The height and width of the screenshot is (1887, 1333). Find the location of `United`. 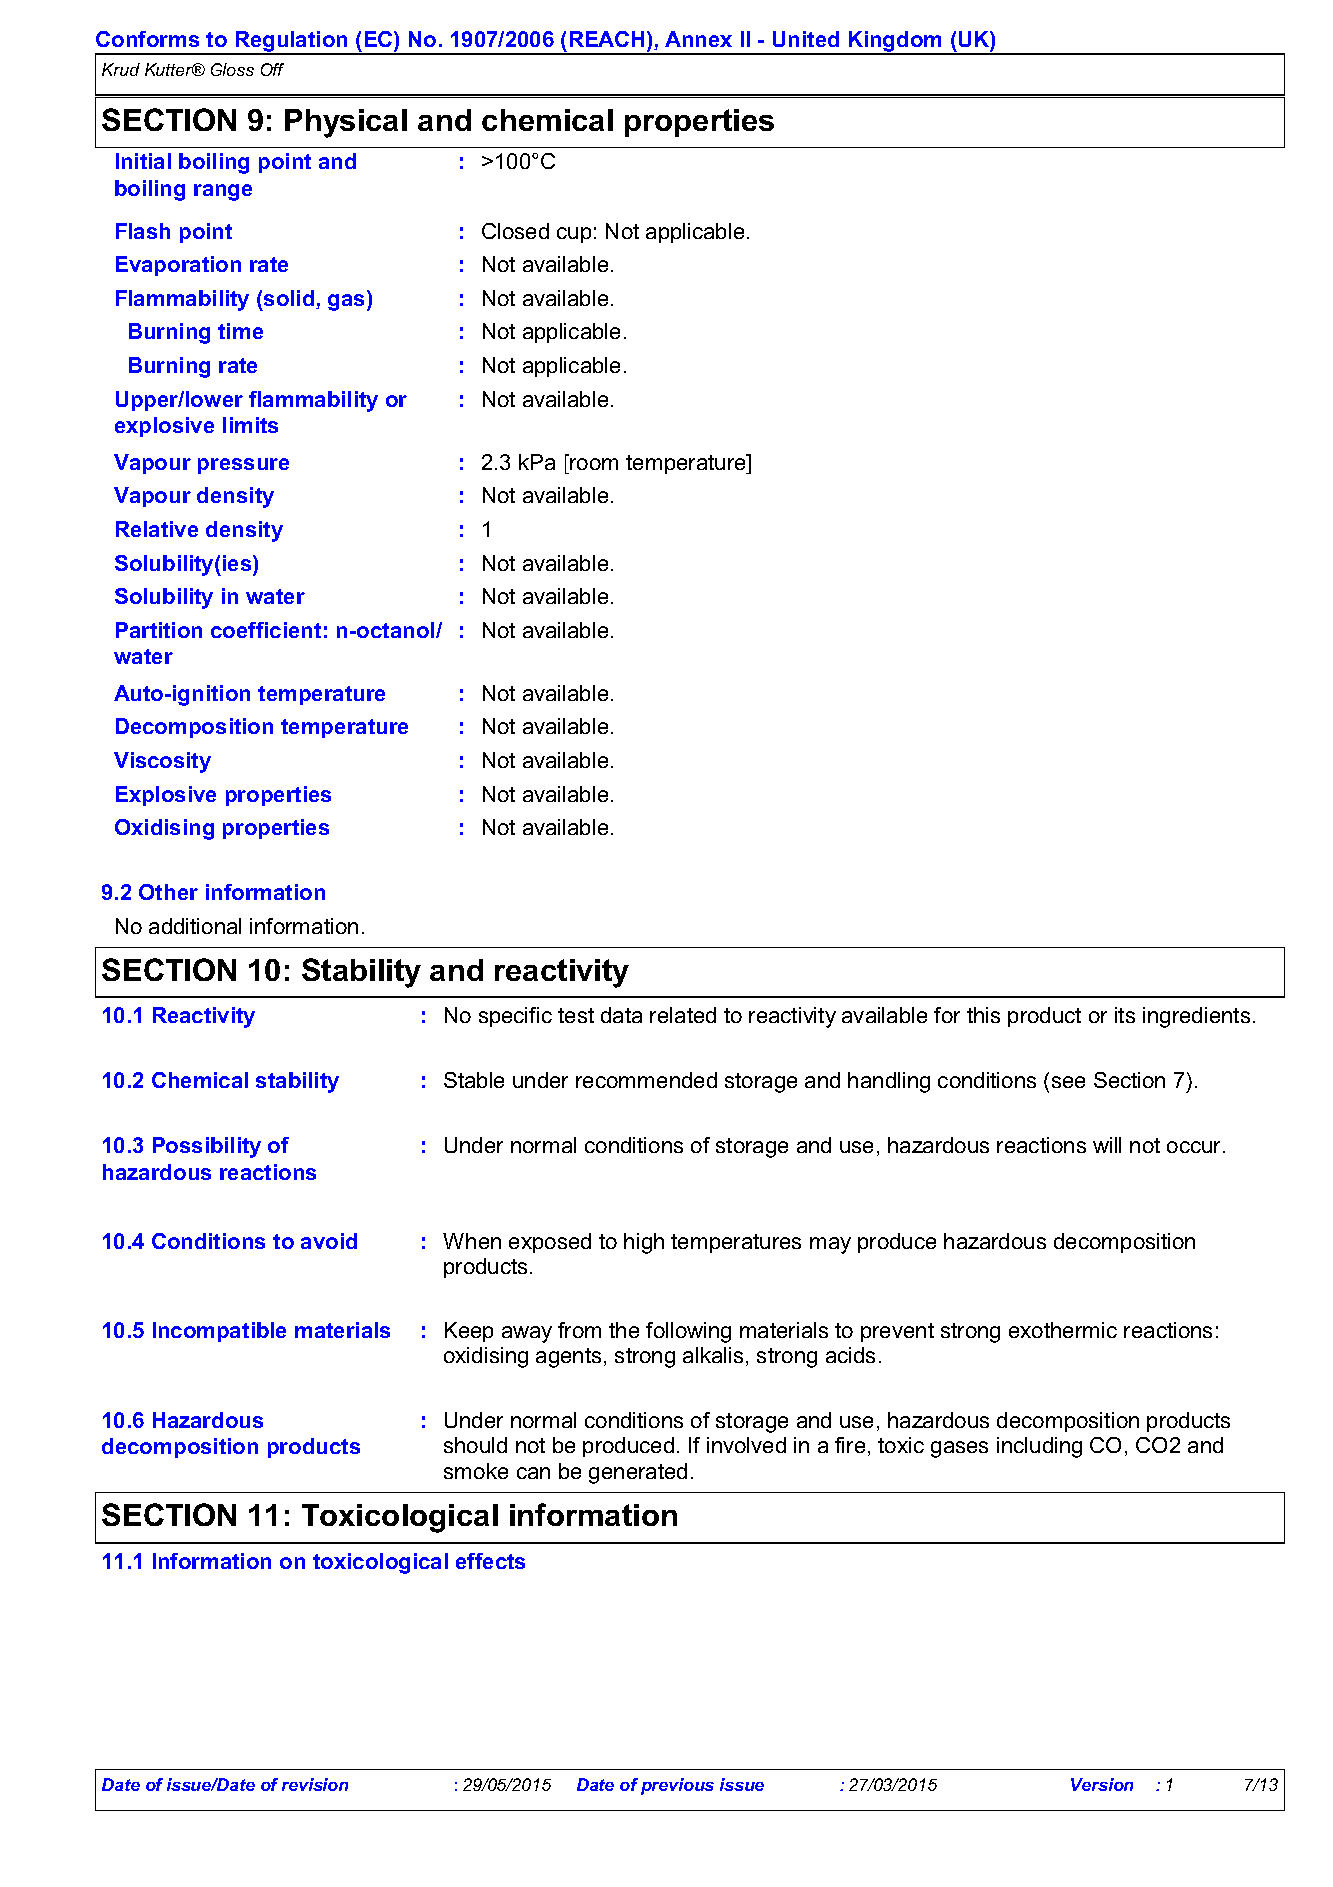

United is located at coordinates (806, 39).
